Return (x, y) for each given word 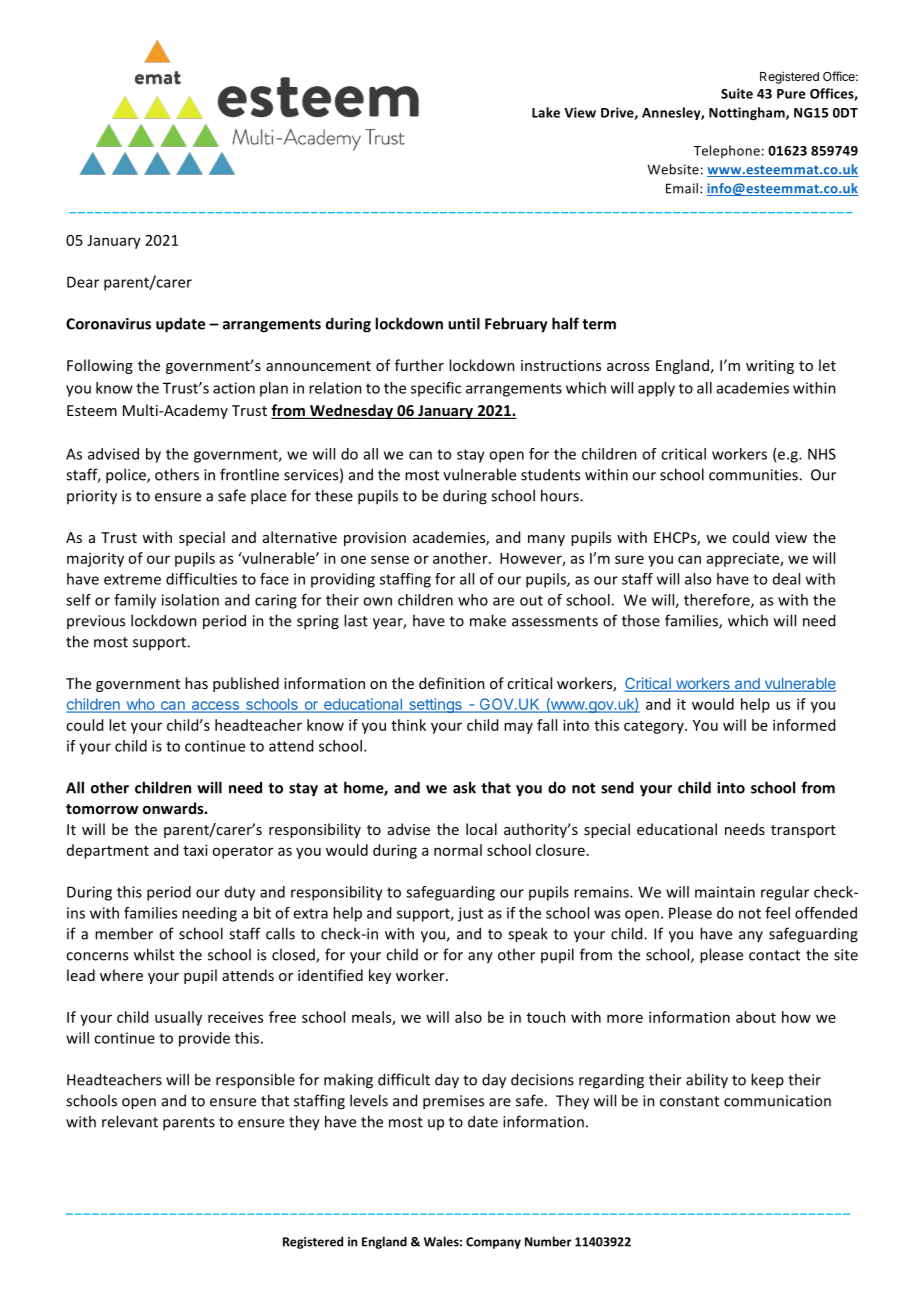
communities (754, 475)
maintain (725, 892)
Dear (83, 282)
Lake (546, 112)
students (550, 474)
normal (458, 850)
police (127, 476)
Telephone (727, 151)
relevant (130, 1121)
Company (493, 1243)
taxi (195, 850)
